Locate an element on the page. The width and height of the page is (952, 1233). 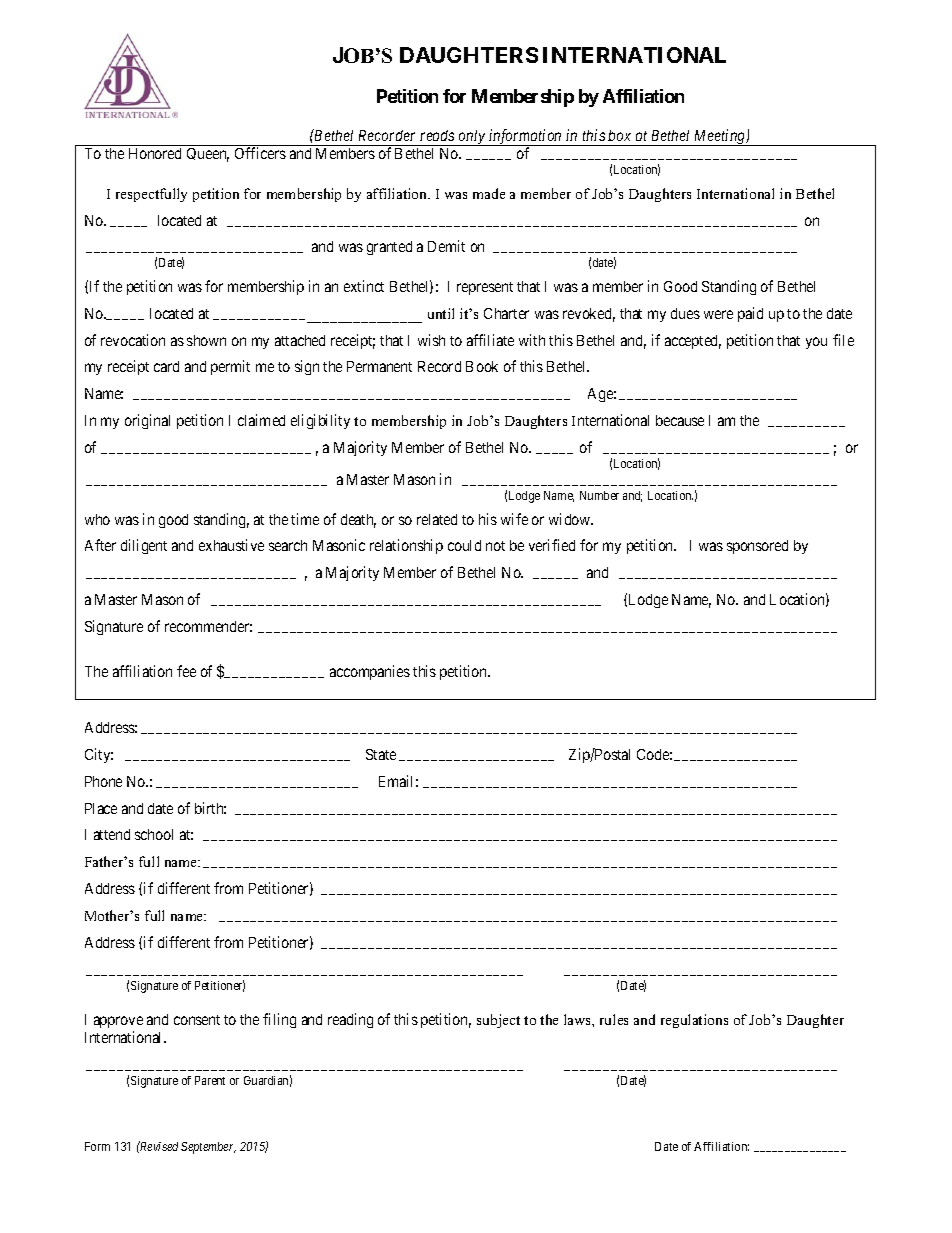
subject is located at coordinates (498, 1021).
